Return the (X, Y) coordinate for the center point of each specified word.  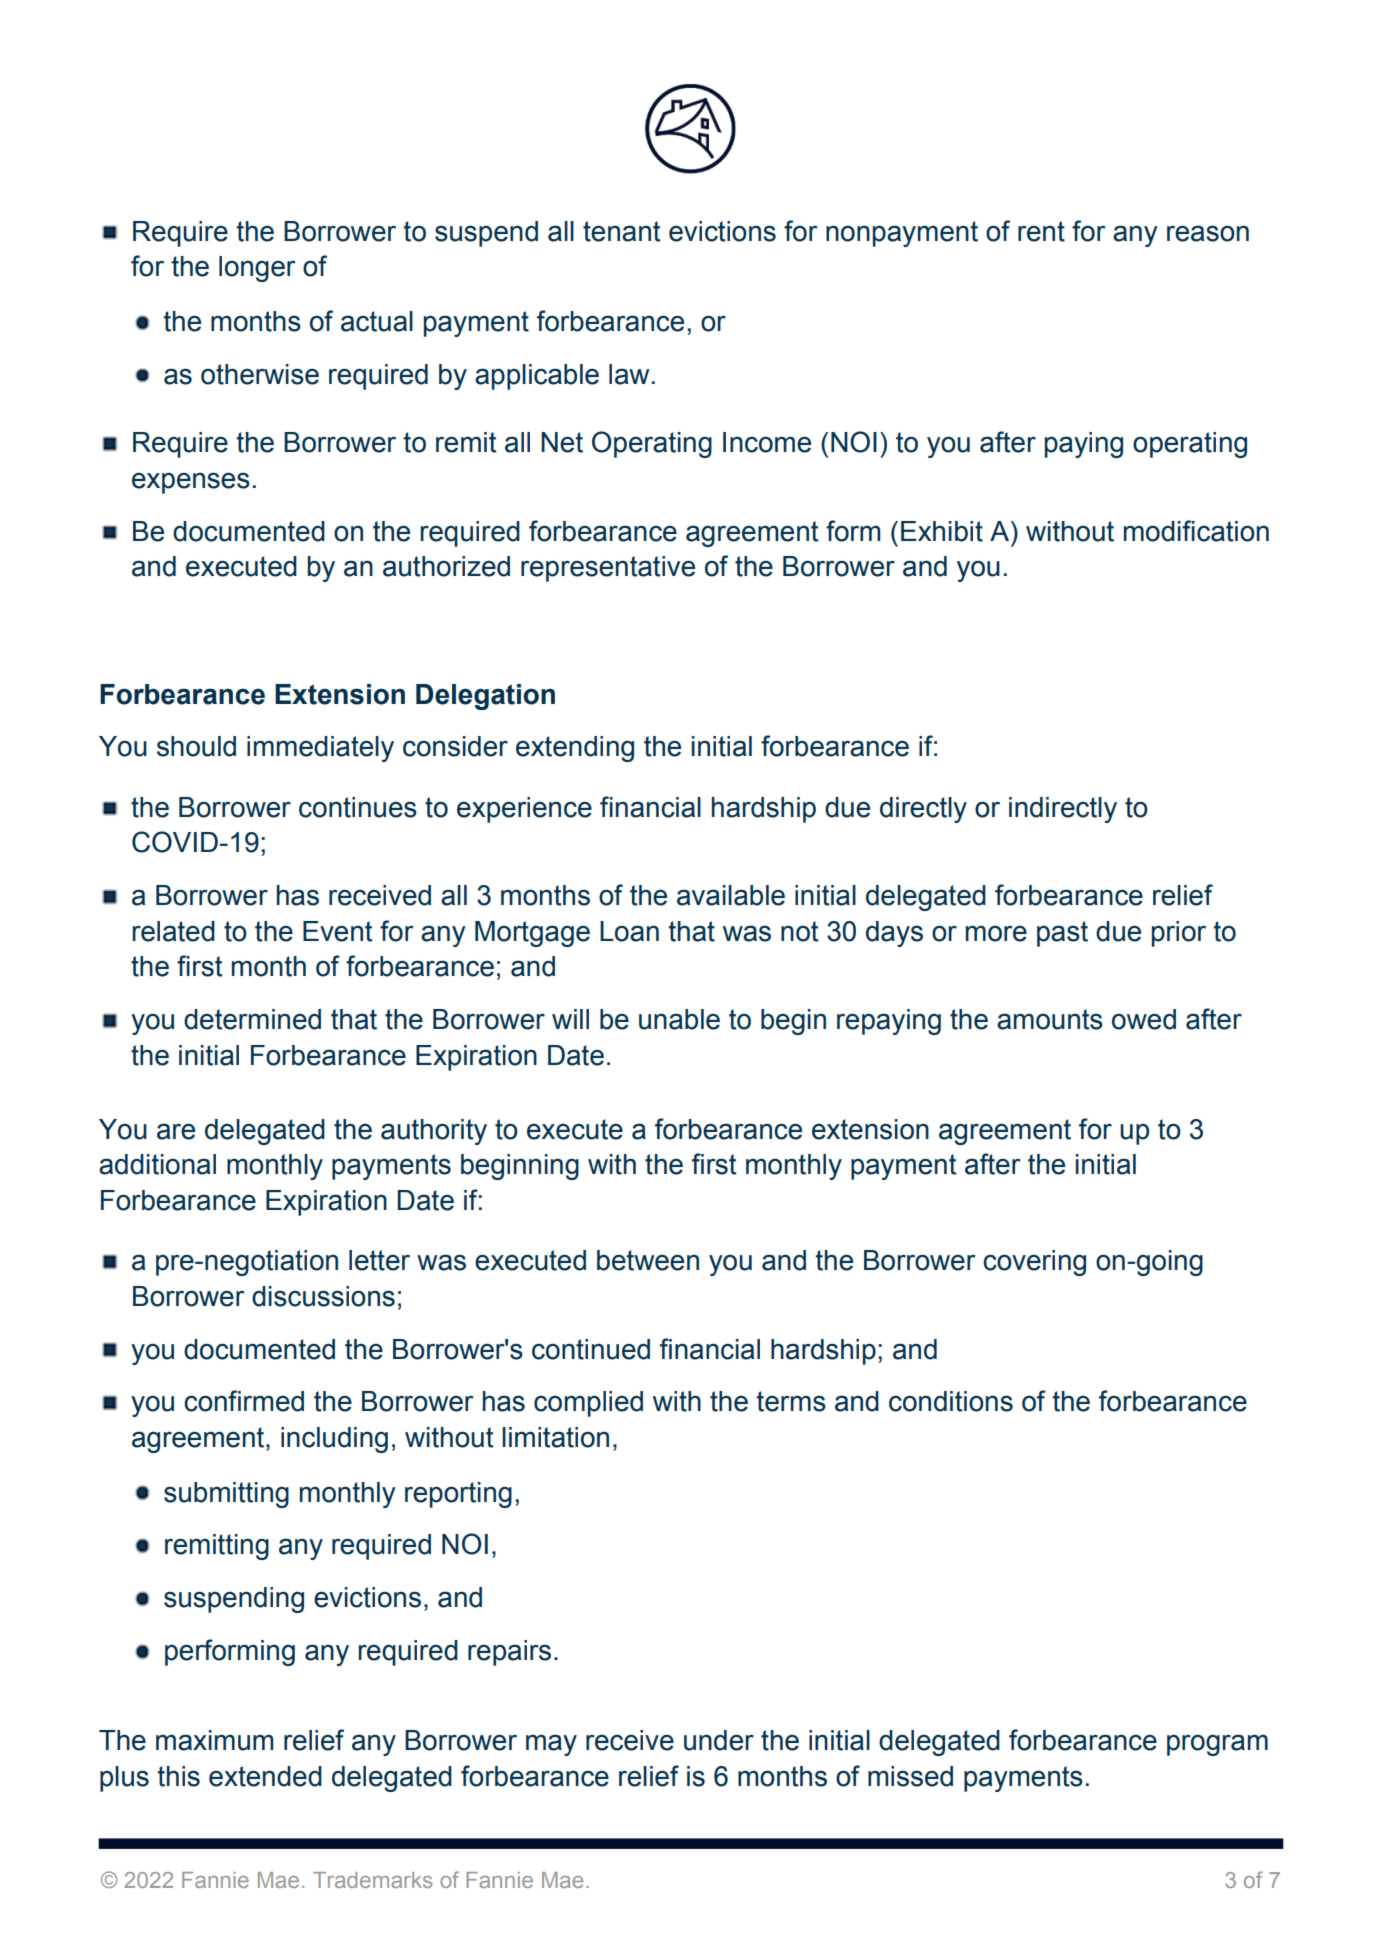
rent (1041, 231)
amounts (1050, 1019)
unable (679, 1019)
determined (252, 1019)
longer (257, 269)
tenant (621, 231)
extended (265, 1776)
